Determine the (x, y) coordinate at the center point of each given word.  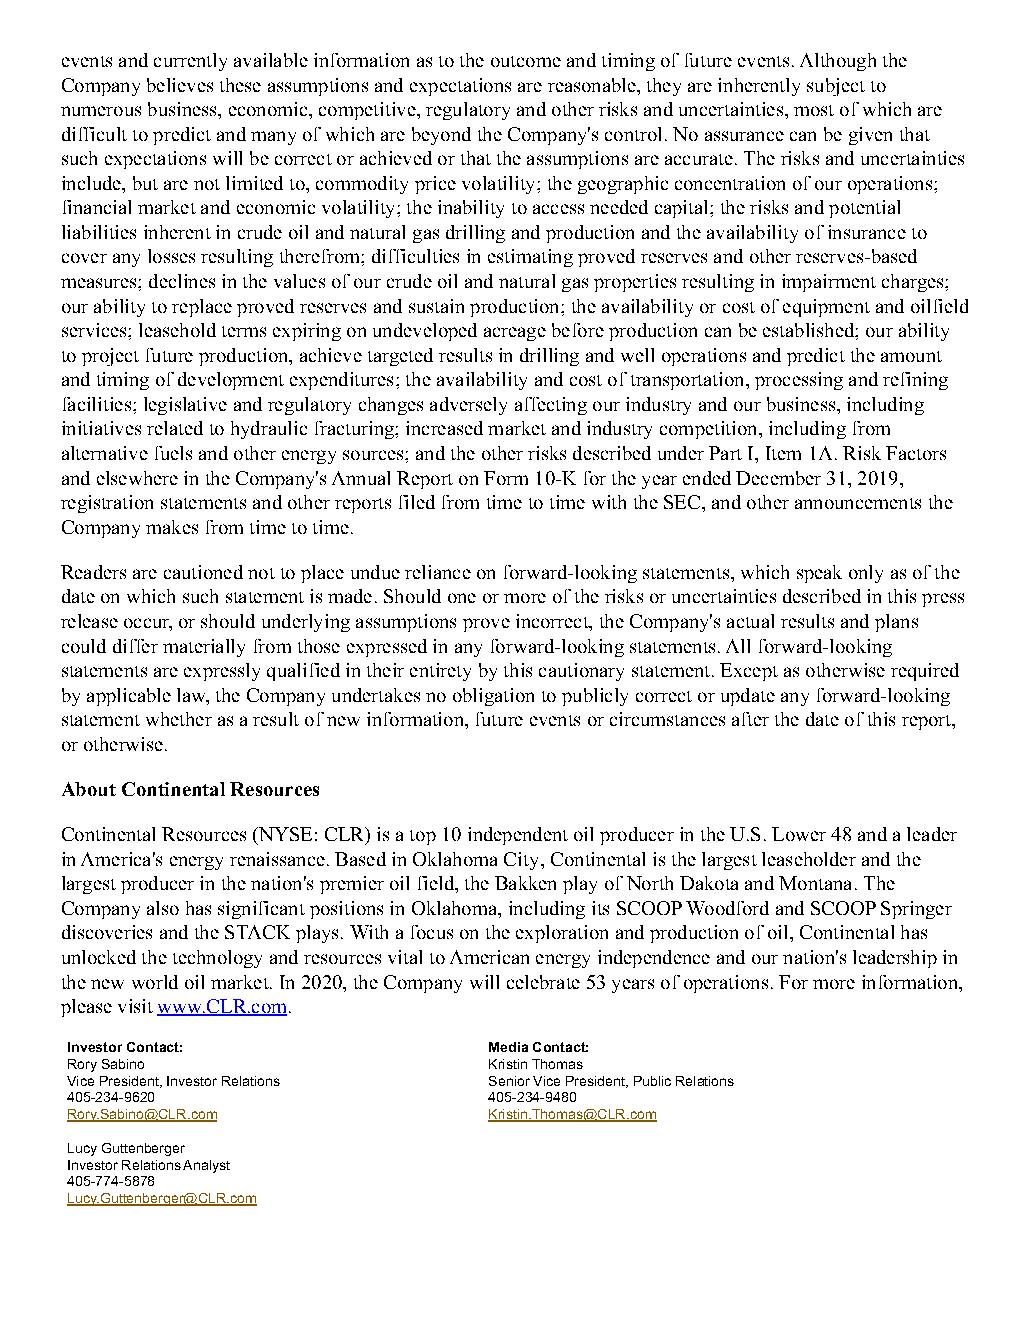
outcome (526, 61)
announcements (858, 503)
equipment (826, 308)
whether (179, 719)
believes (180, 85)
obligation (493, 697)
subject (836, 87)
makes (172, 527)
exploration (562, 934)
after (750, 719)
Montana (815, 883)
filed (417, 502)
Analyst (206, 1166)
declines (182, 281)
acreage (515, 334)
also (163, 908)
